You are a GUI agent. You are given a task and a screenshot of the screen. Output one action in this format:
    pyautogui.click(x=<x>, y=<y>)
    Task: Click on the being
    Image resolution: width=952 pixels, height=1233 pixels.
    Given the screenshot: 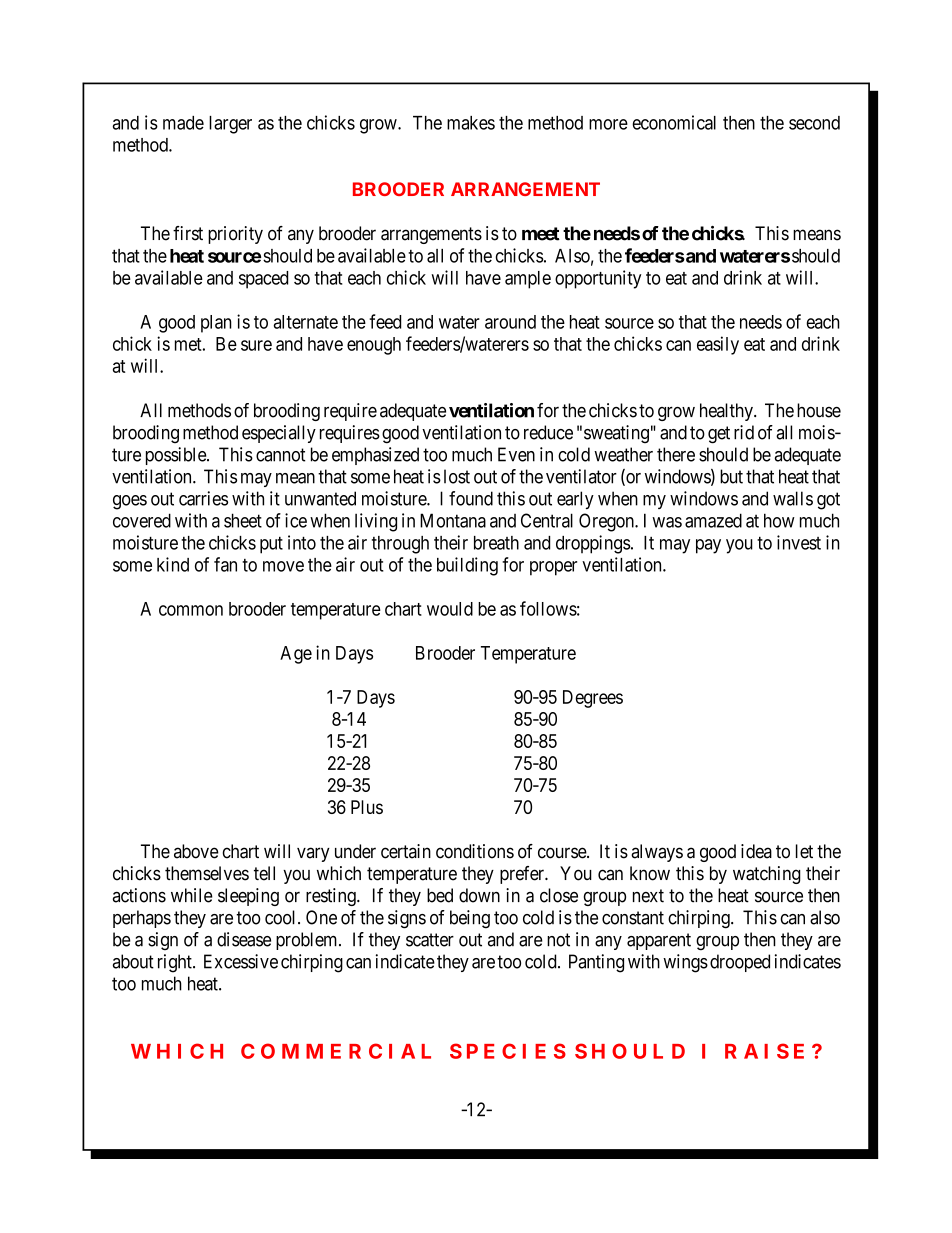 What is the action you would take?
    pyautogui.click(x=470, y=919)
